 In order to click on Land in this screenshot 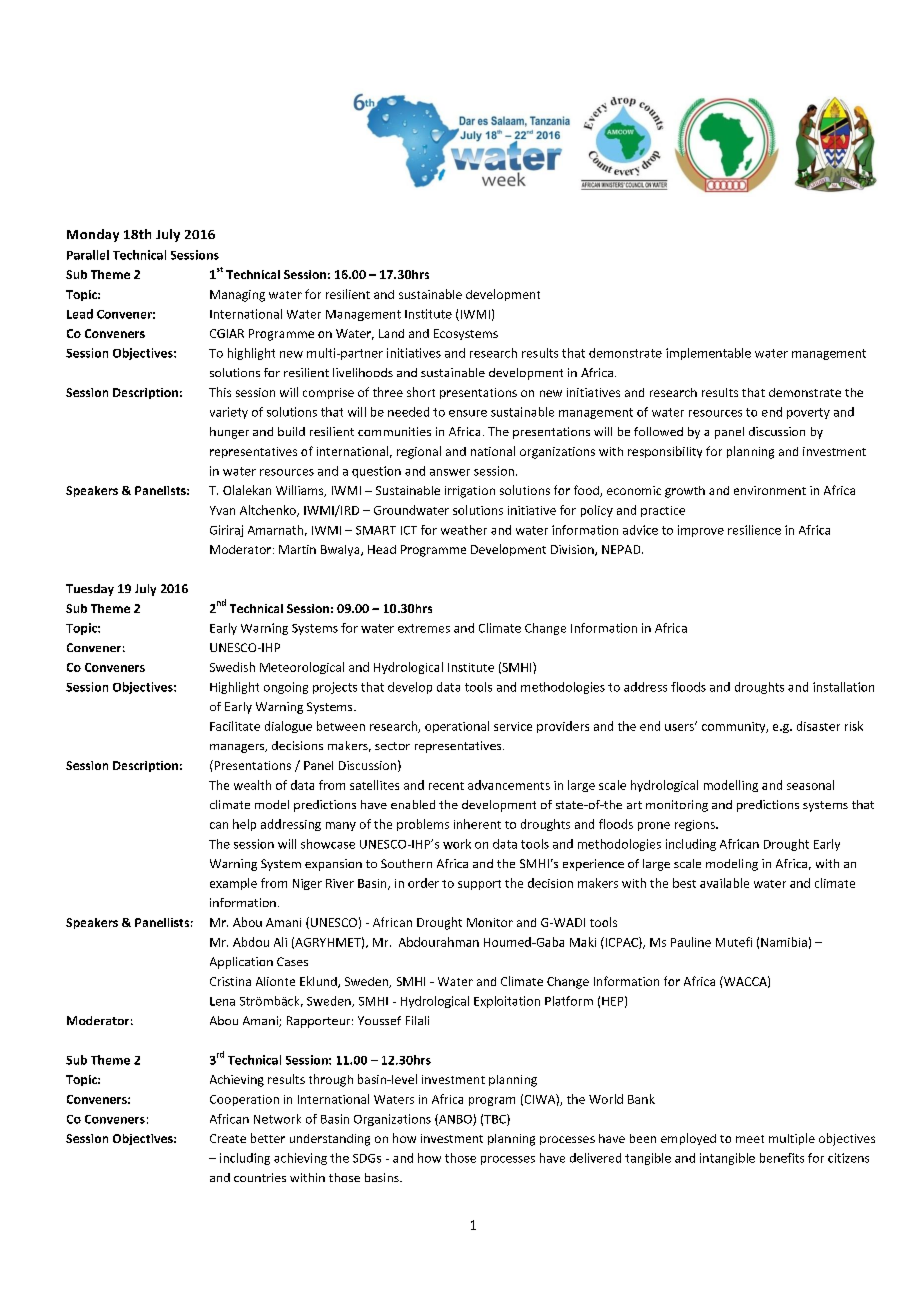, I will do `click(391, 333)`.
